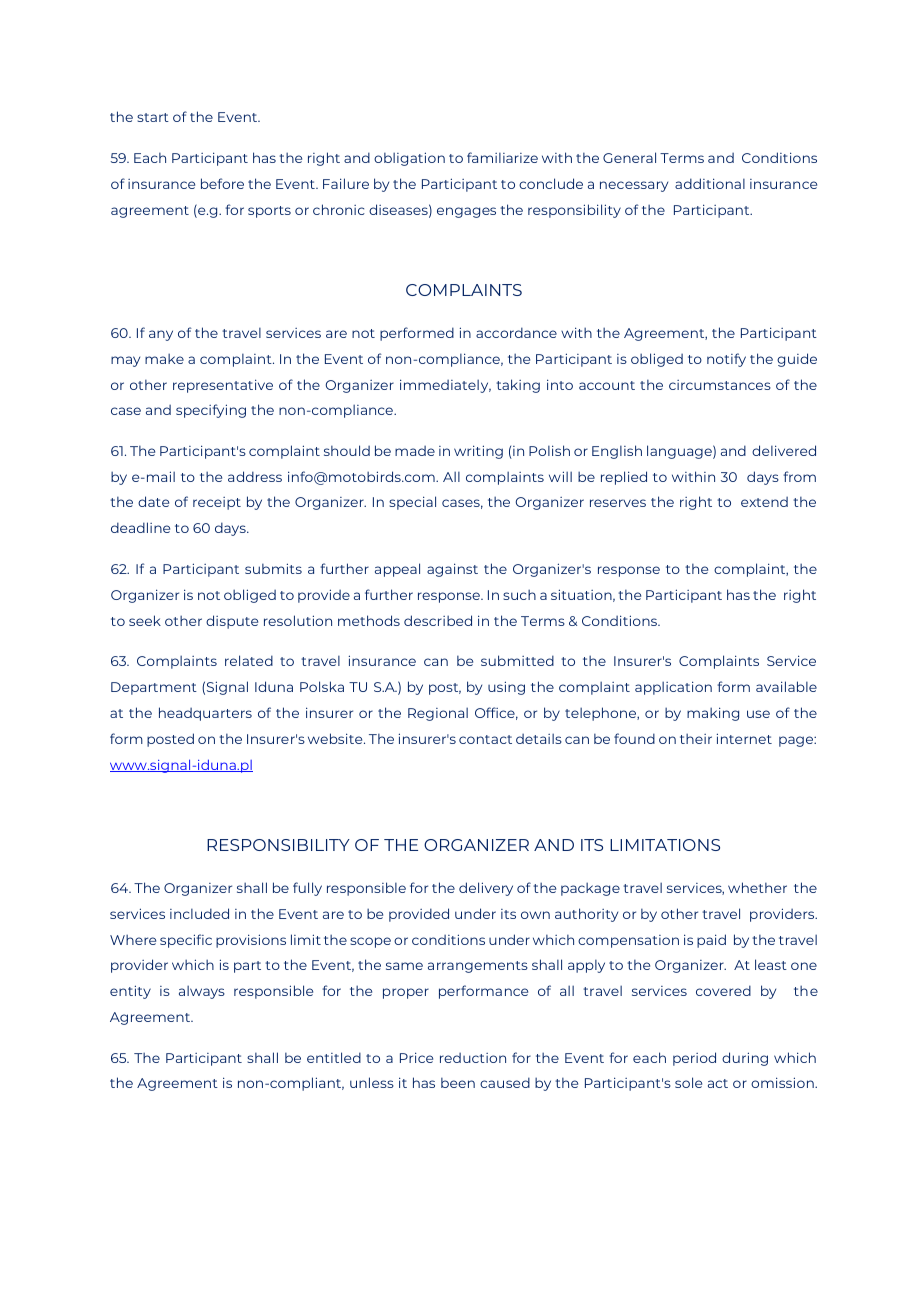 This page has height=1307, width=924. I want to click on reduction, so click(473, 1058).
